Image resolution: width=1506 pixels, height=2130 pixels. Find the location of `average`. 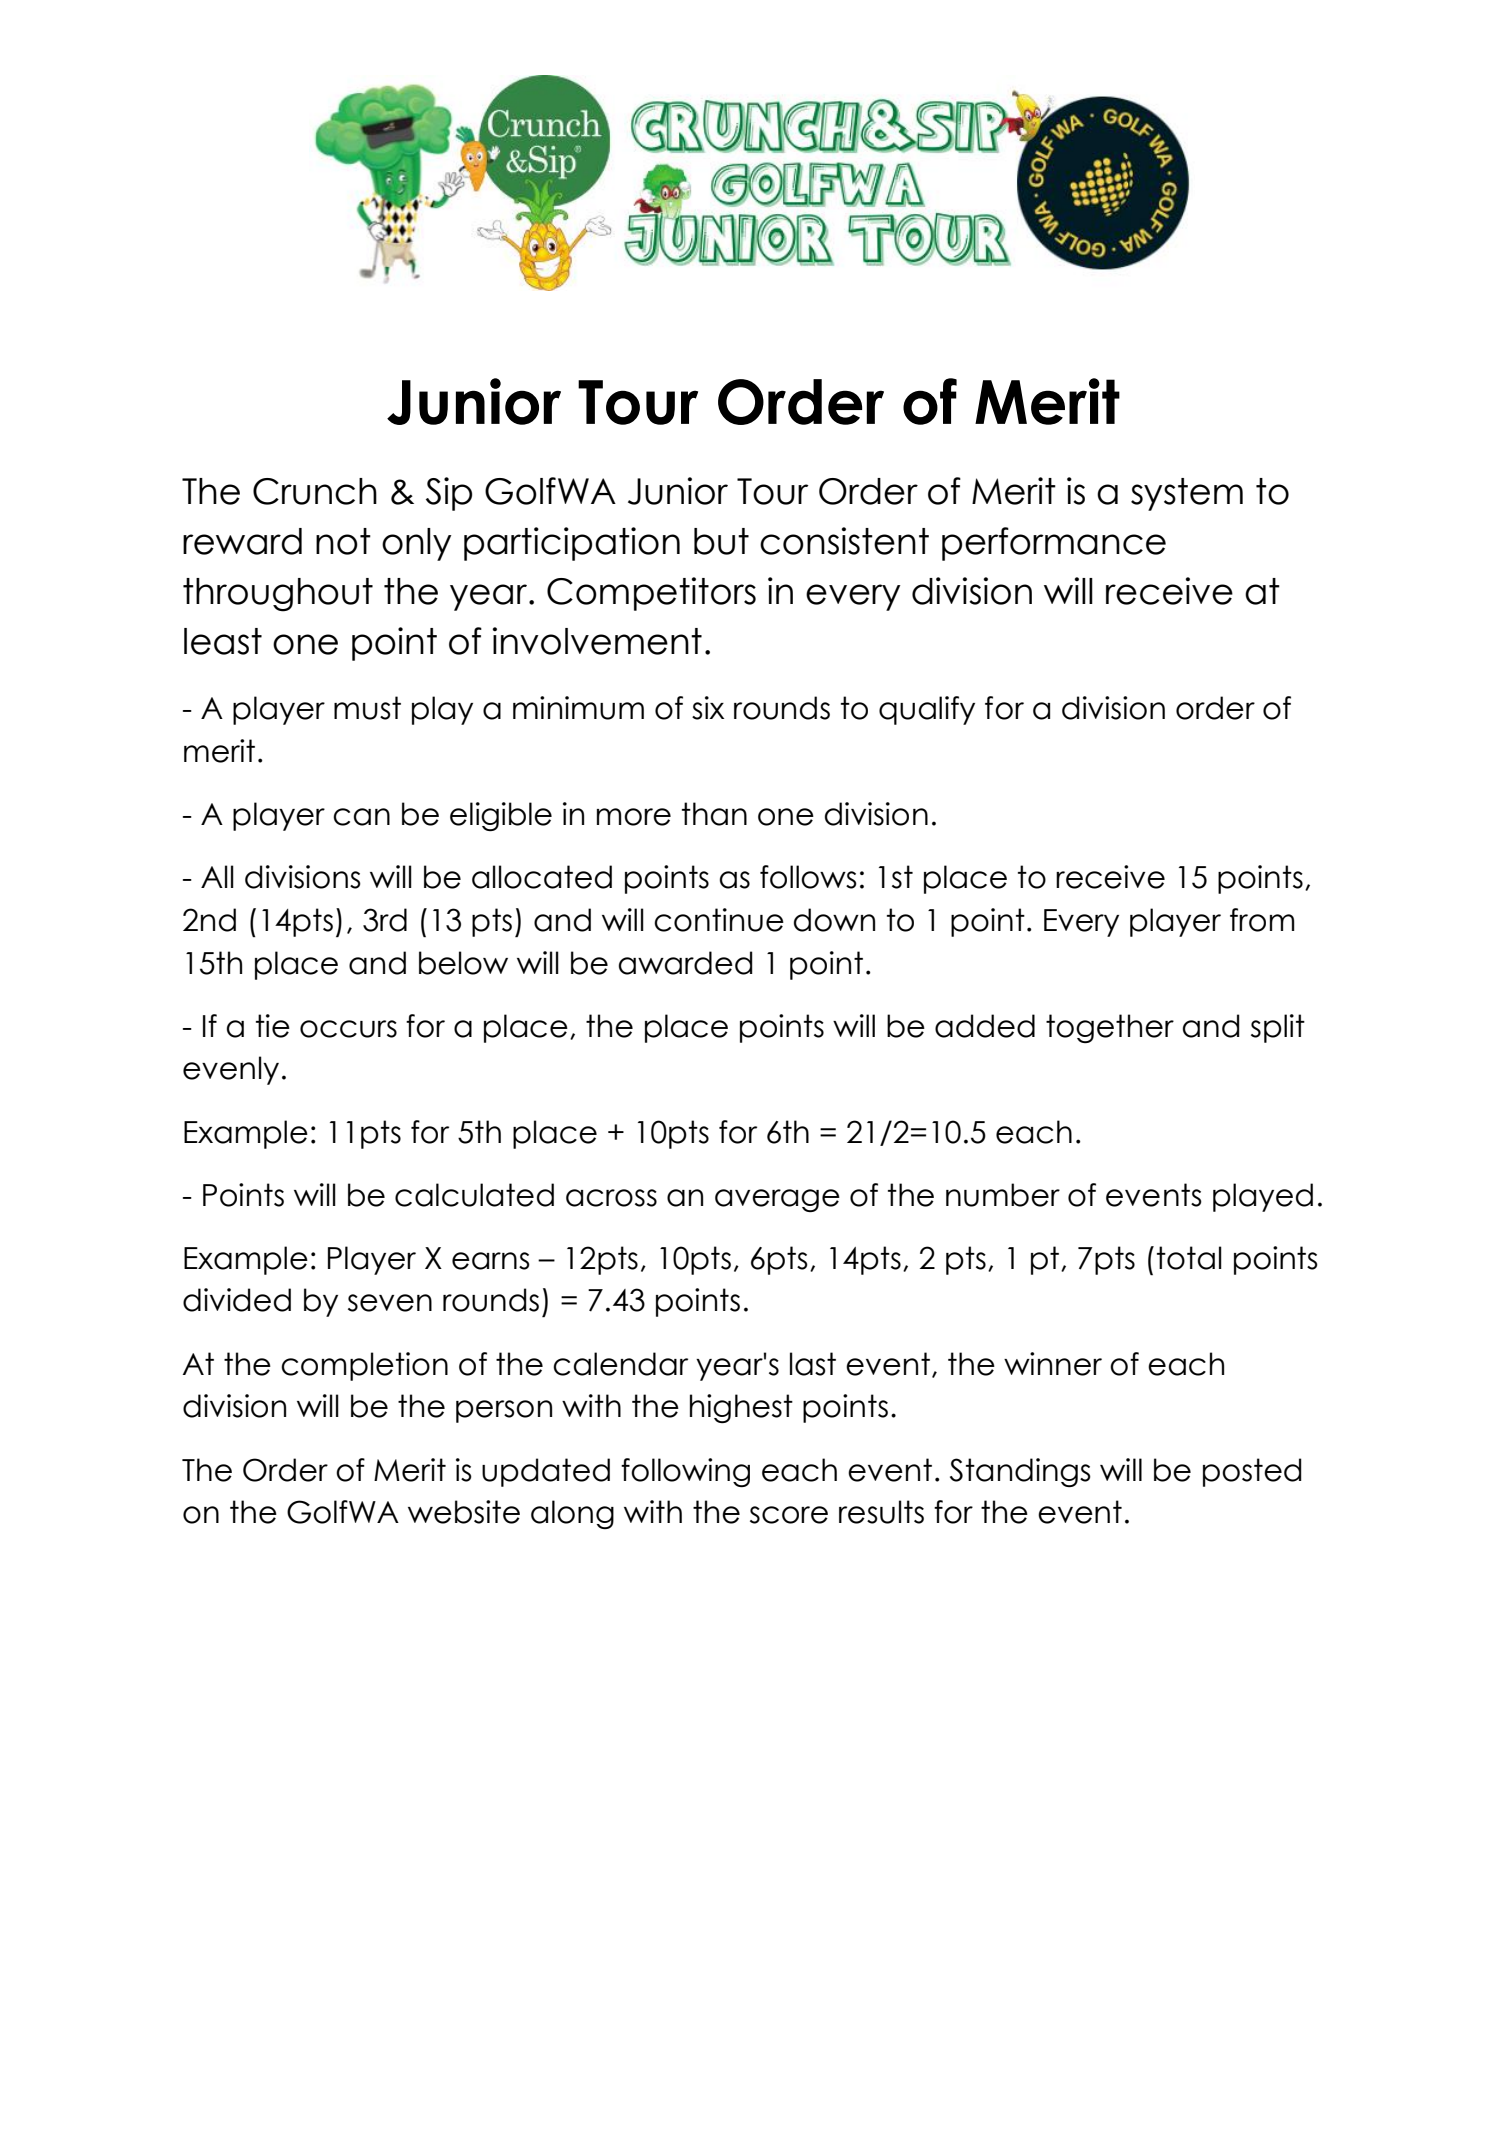

average is located at coordinates (777, 1200).
